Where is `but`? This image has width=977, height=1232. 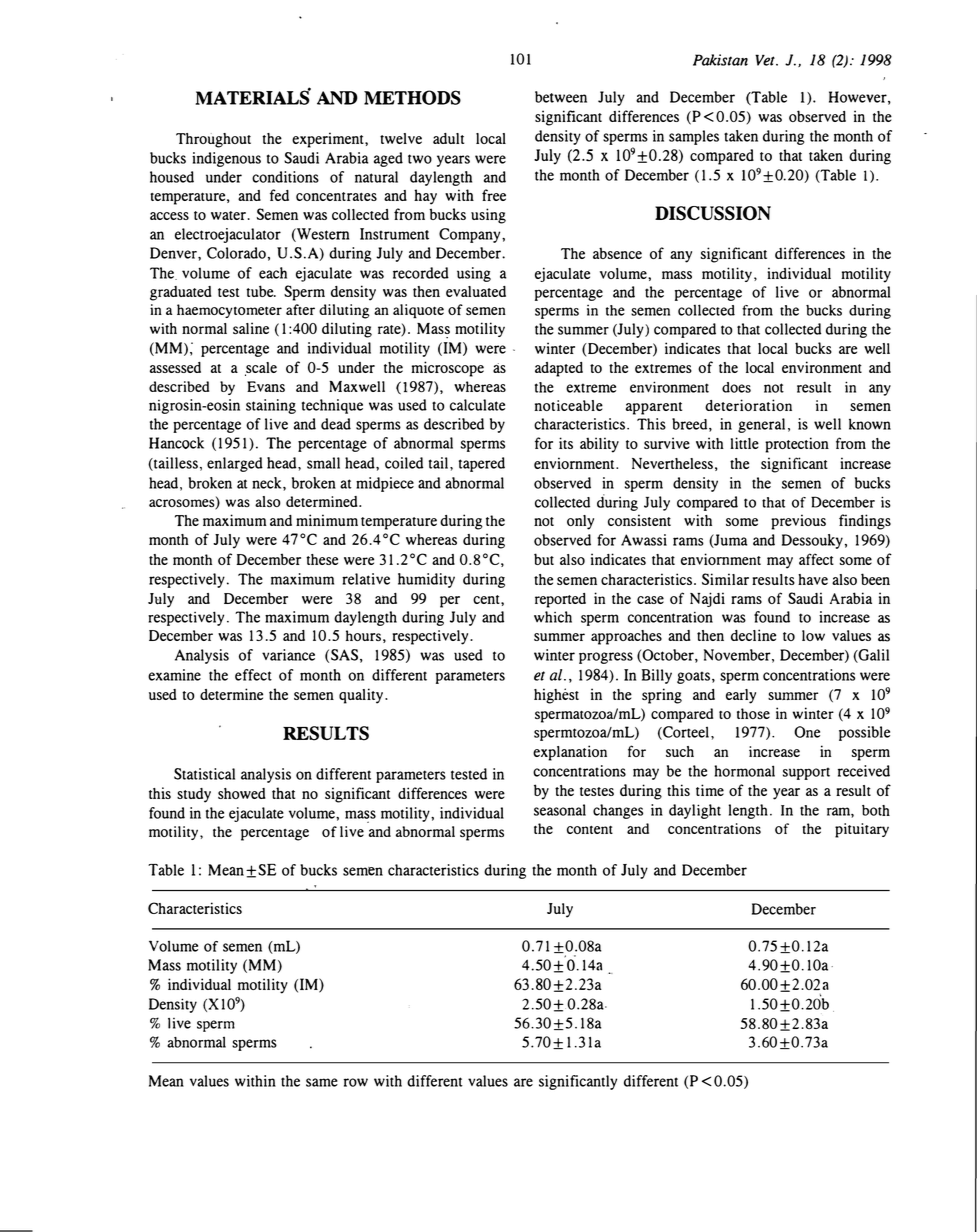 but is located at coordinates (544, 559).
